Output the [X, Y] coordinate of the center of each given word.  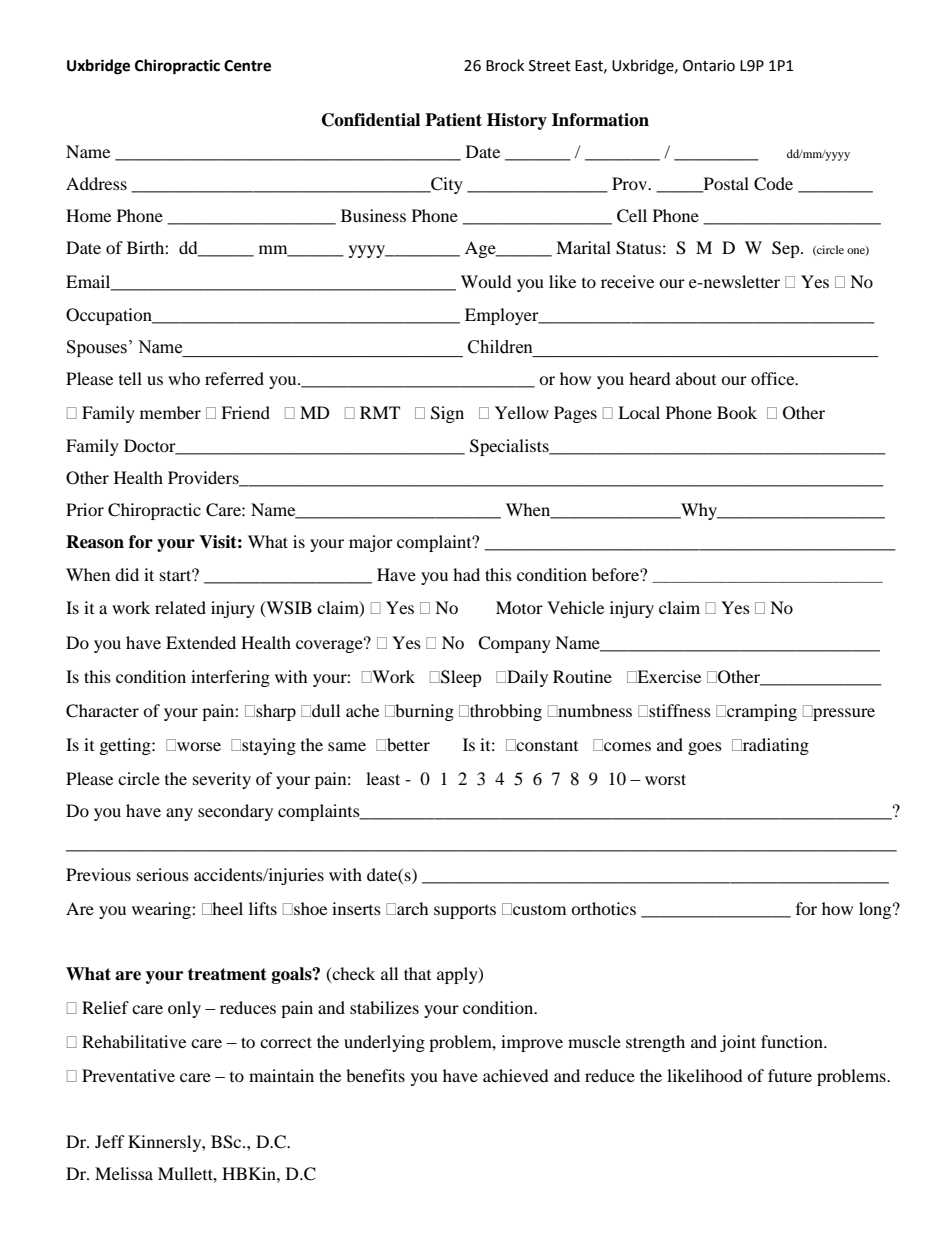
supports [465, 912]
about [696, 378]
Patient [453, 120]
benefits [375, 1075]
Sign [447, 414]
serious [163, 874]
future [790, 1075]
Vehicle [575, 607]
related [180, 607]
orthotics [603, 908]
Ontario [709, 66]
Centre [247, 66]
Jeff [110, 1141]
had [466, 574]
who [184, 378]
